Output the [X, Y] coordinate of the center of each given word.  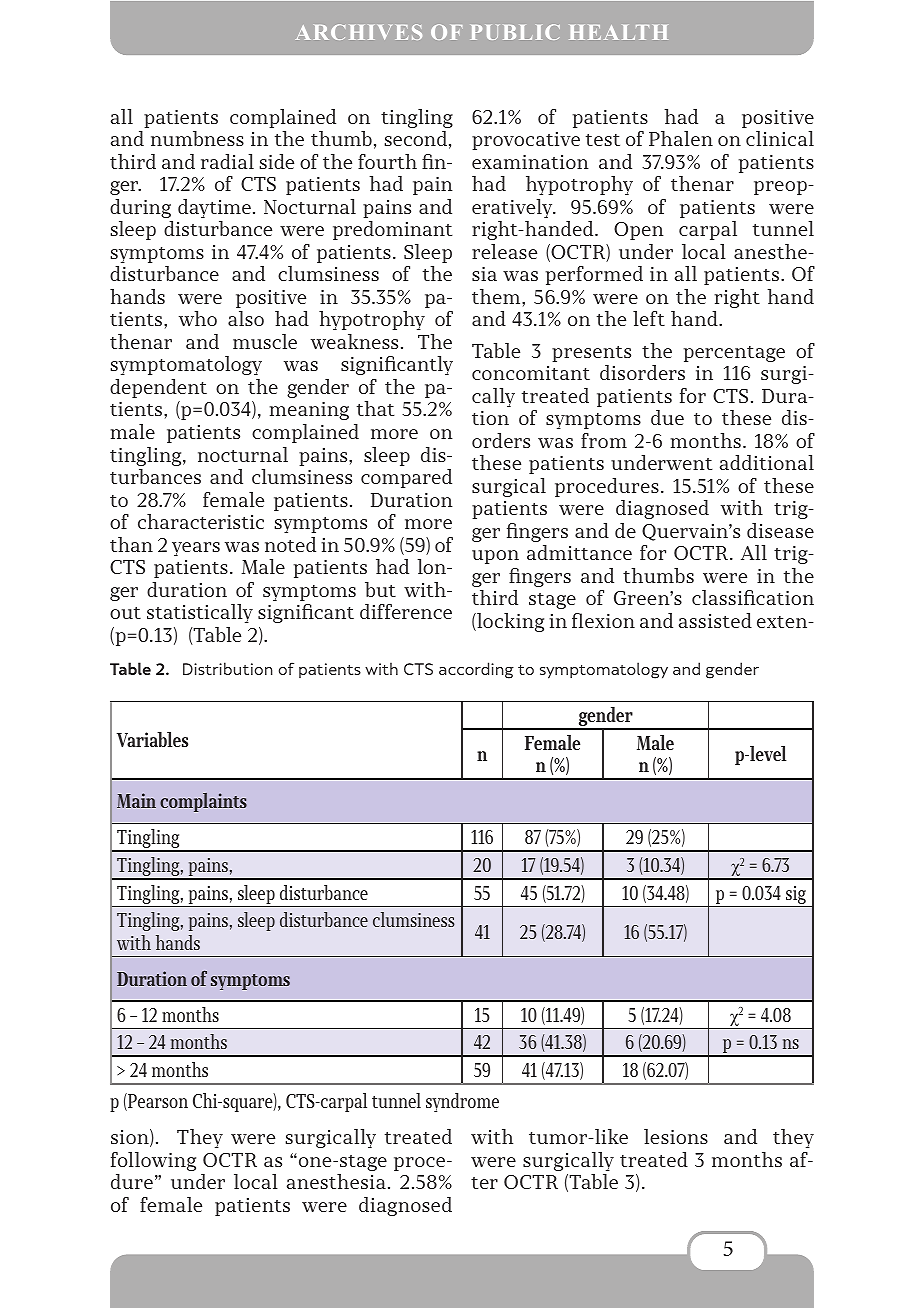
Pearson [157, 1102]
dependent [158, 388]
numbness [197, 138]
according [476, 670]
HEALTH [619, 32]
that [376, 408]
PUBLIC [515, 32]
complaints [203, 802]
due [667, 417]
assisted [715, 620]
